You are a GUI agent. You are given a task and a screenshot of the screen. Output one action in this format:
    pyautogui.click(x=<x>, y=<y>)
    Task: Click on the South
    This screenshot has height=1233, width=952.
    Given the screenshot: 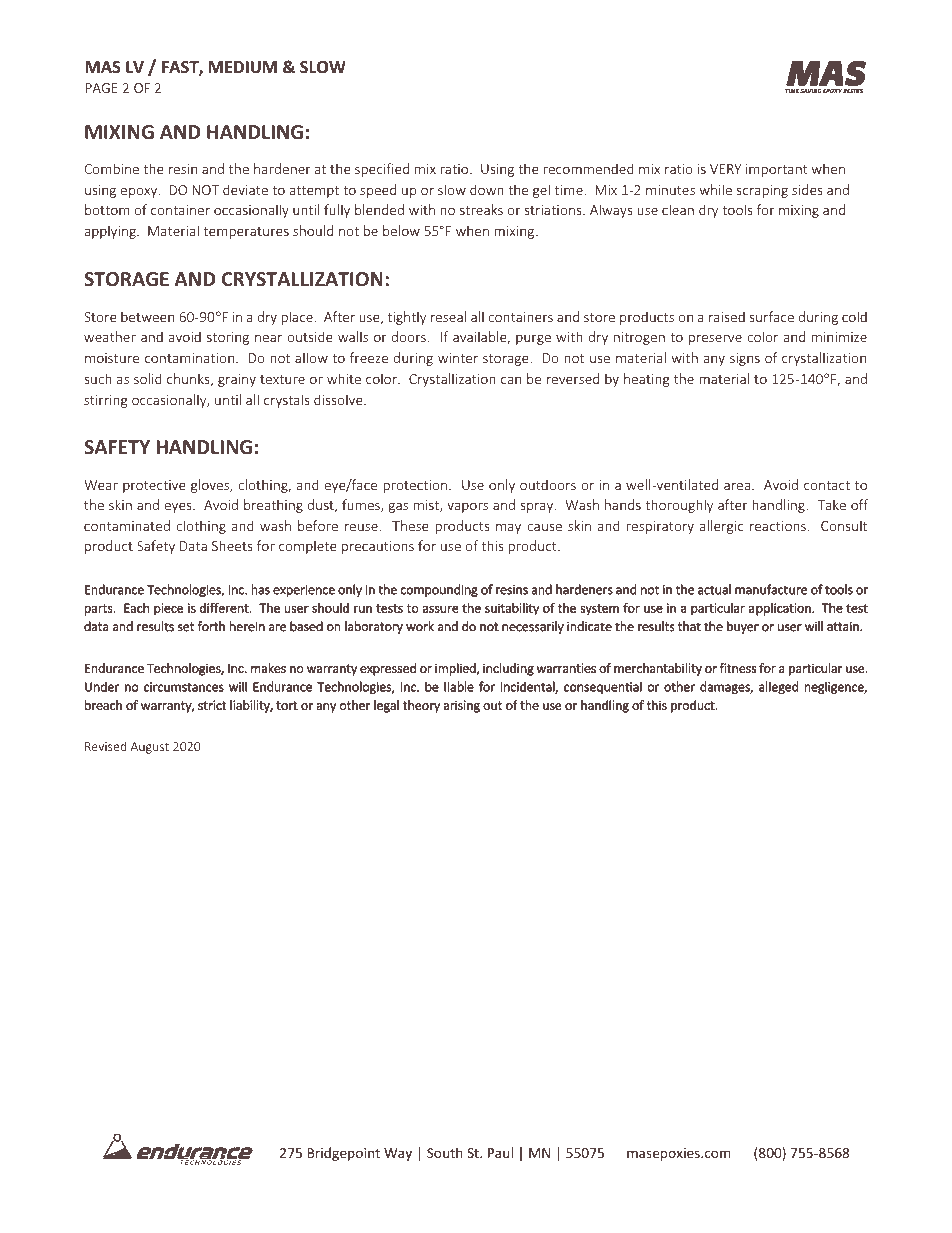 What is the action you would take?
    pyautogui.click(x=445, y=1152)
